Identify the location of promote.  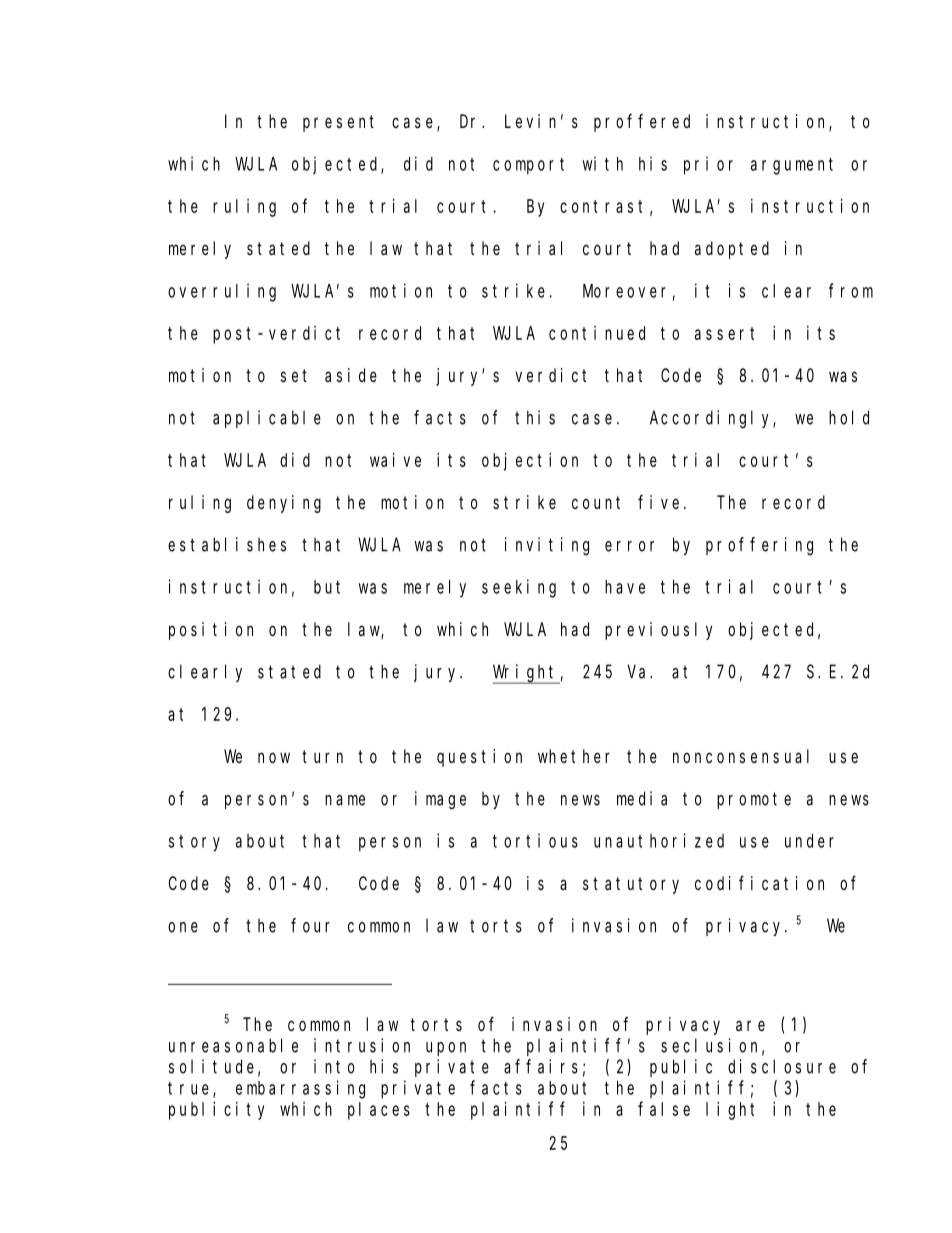
(754, 800).
